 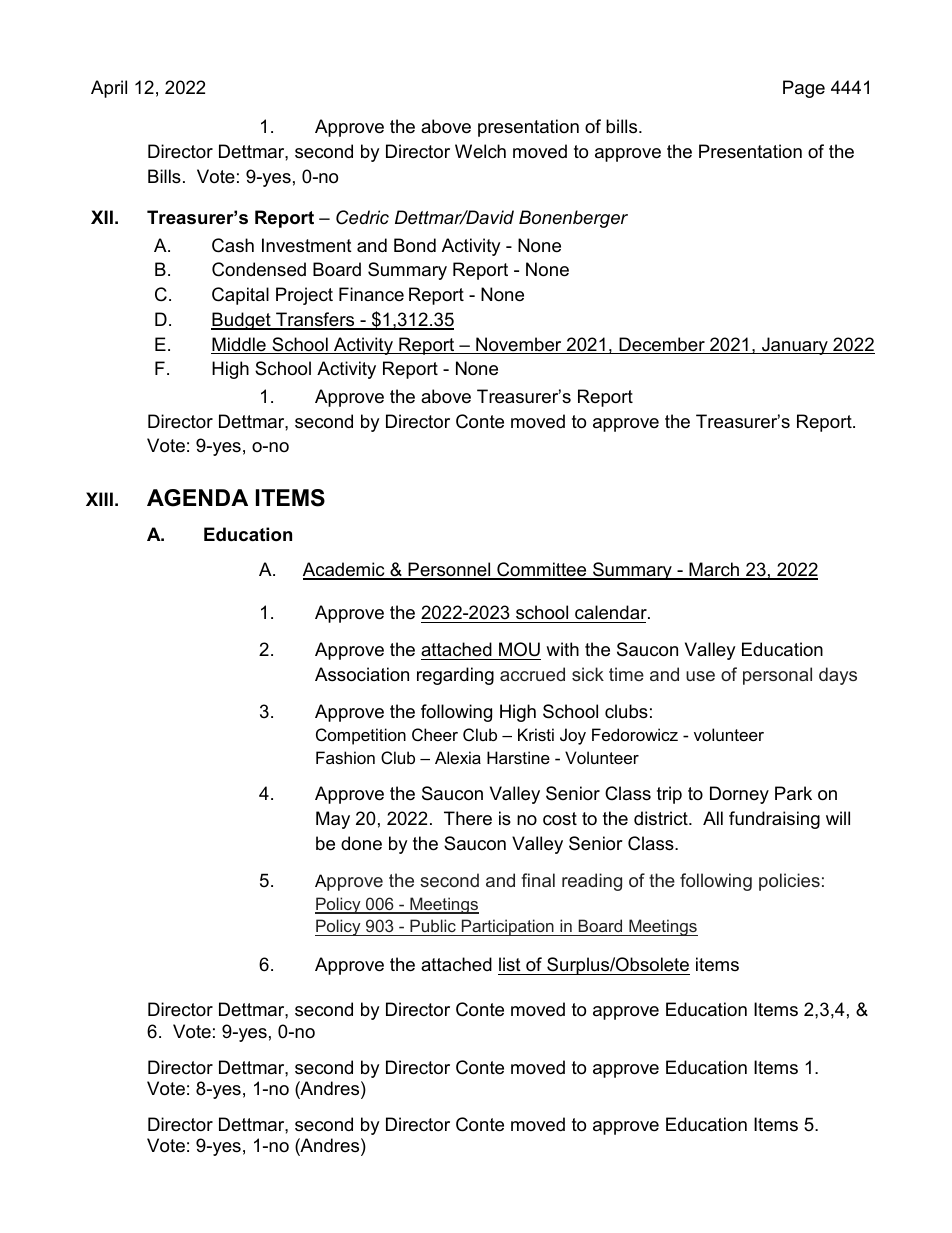 What do you see at coordinates (449, 570) in the page?
I see `Personnel` at bounding box center [449, 570].
